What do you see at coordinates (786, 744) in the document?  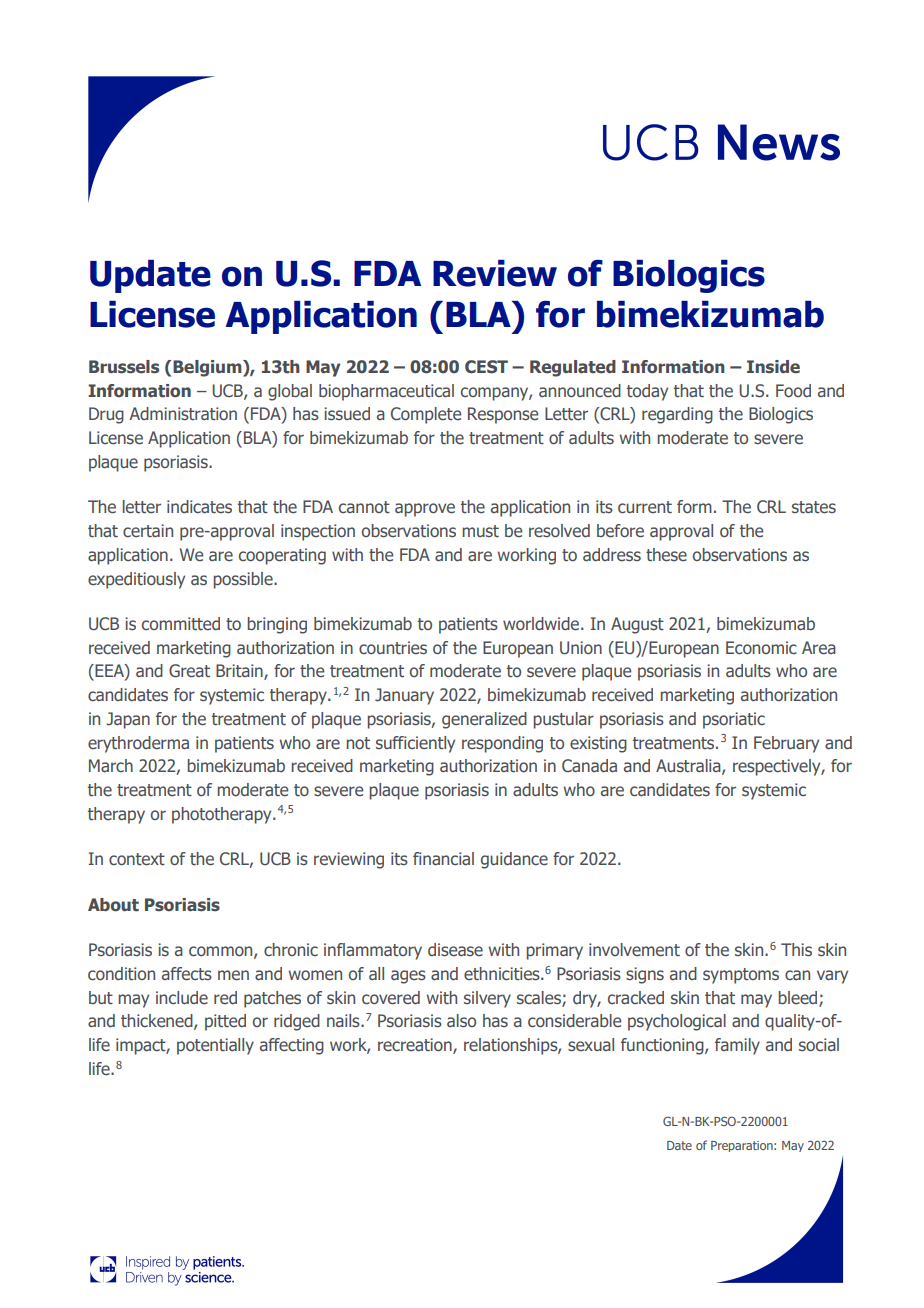 I see `February` at bounding box center [786, 744].
